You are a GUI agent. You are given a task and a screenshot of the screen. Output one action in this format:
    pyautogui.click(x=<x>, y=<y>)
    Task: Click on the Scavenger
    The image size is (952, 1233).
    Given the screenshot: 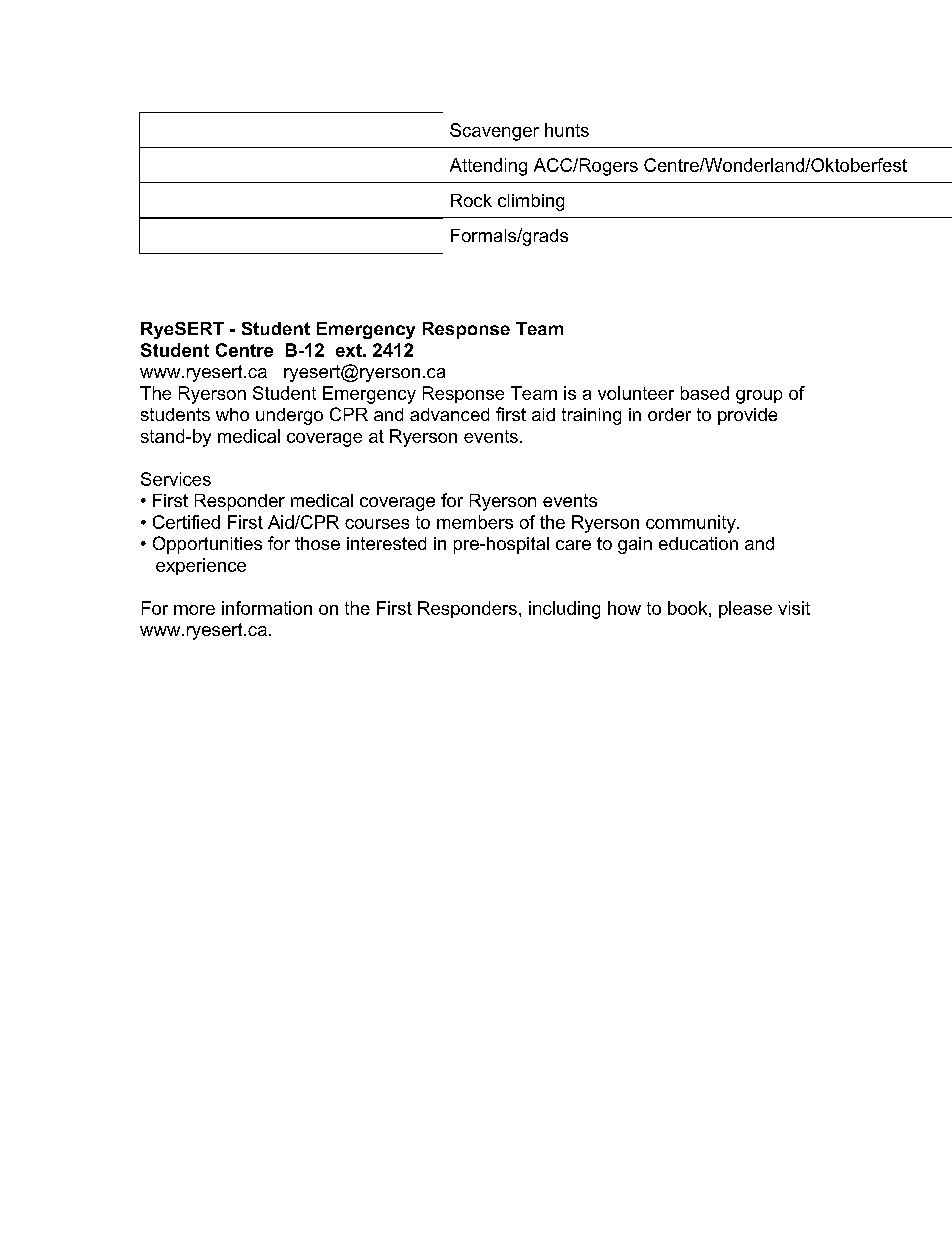 What is the action you would take?
    pyautogui.click(x=494, y=132)
